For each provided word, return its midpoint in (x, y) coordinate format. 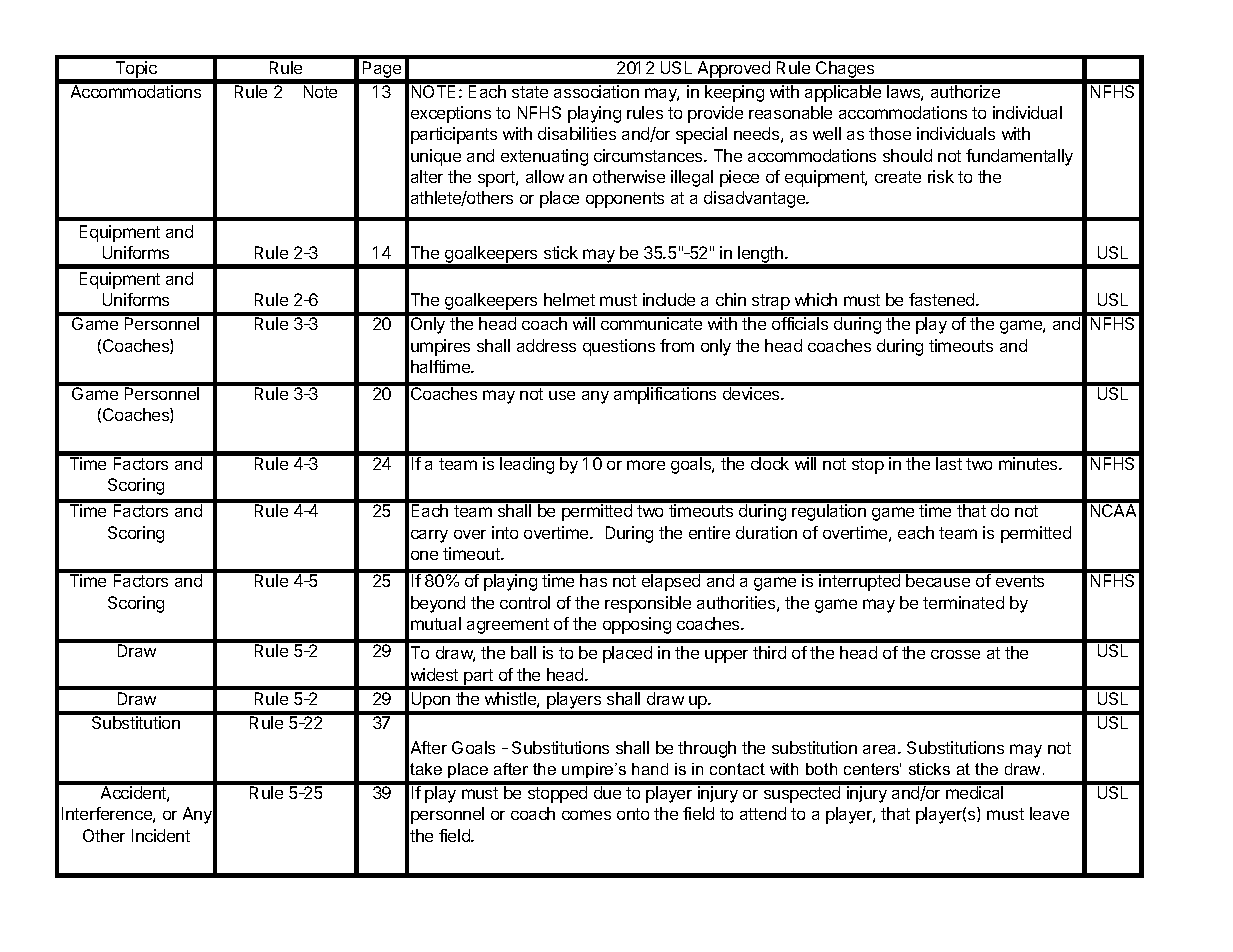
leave (1049, 813)
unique (436, 157)
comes (586, 815)
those (890, 133)
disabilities (577, 133)
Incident (161, 835)
